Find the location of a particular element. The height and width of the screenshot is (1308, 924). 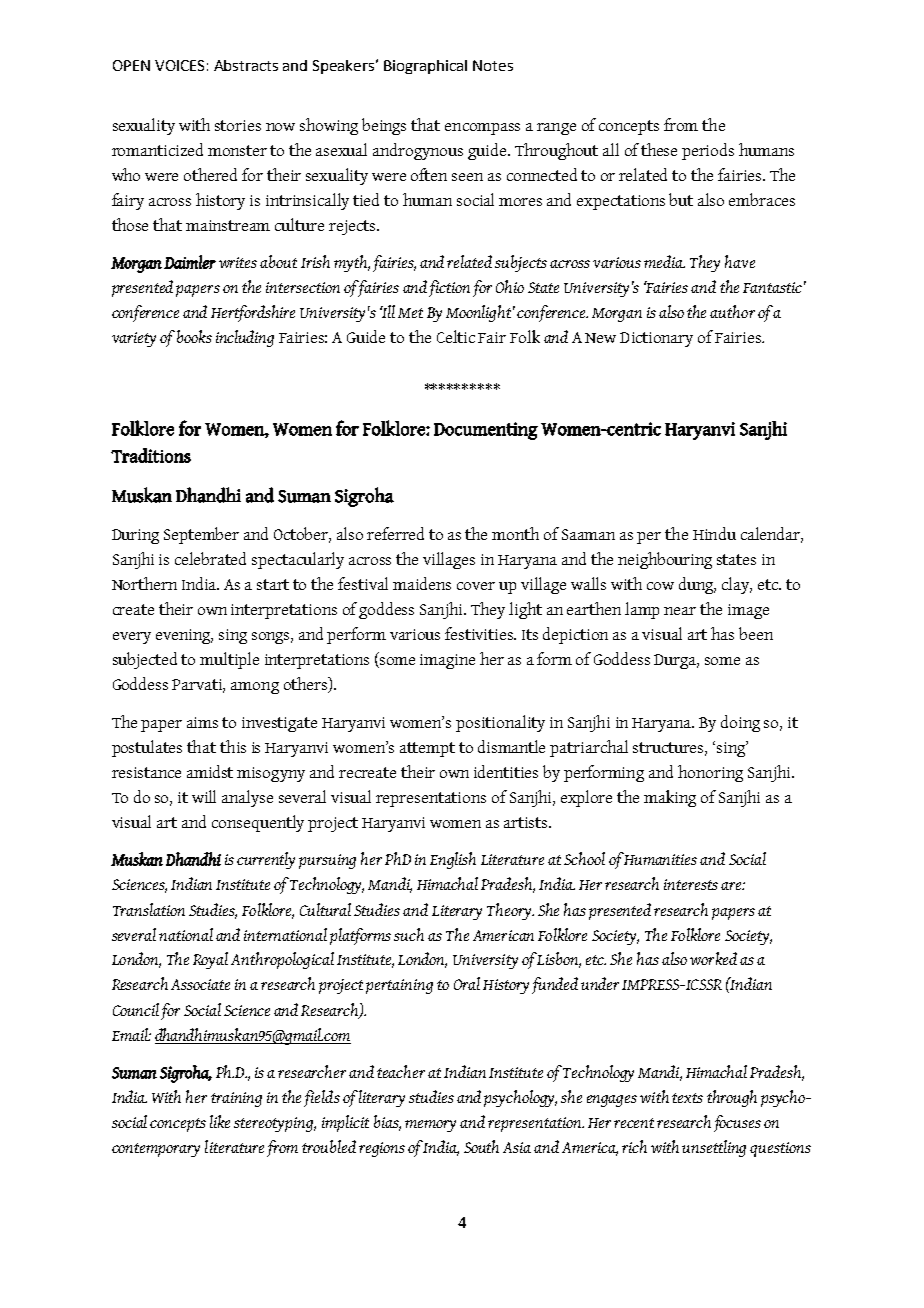

evening is located at coordinates (184, 636).
